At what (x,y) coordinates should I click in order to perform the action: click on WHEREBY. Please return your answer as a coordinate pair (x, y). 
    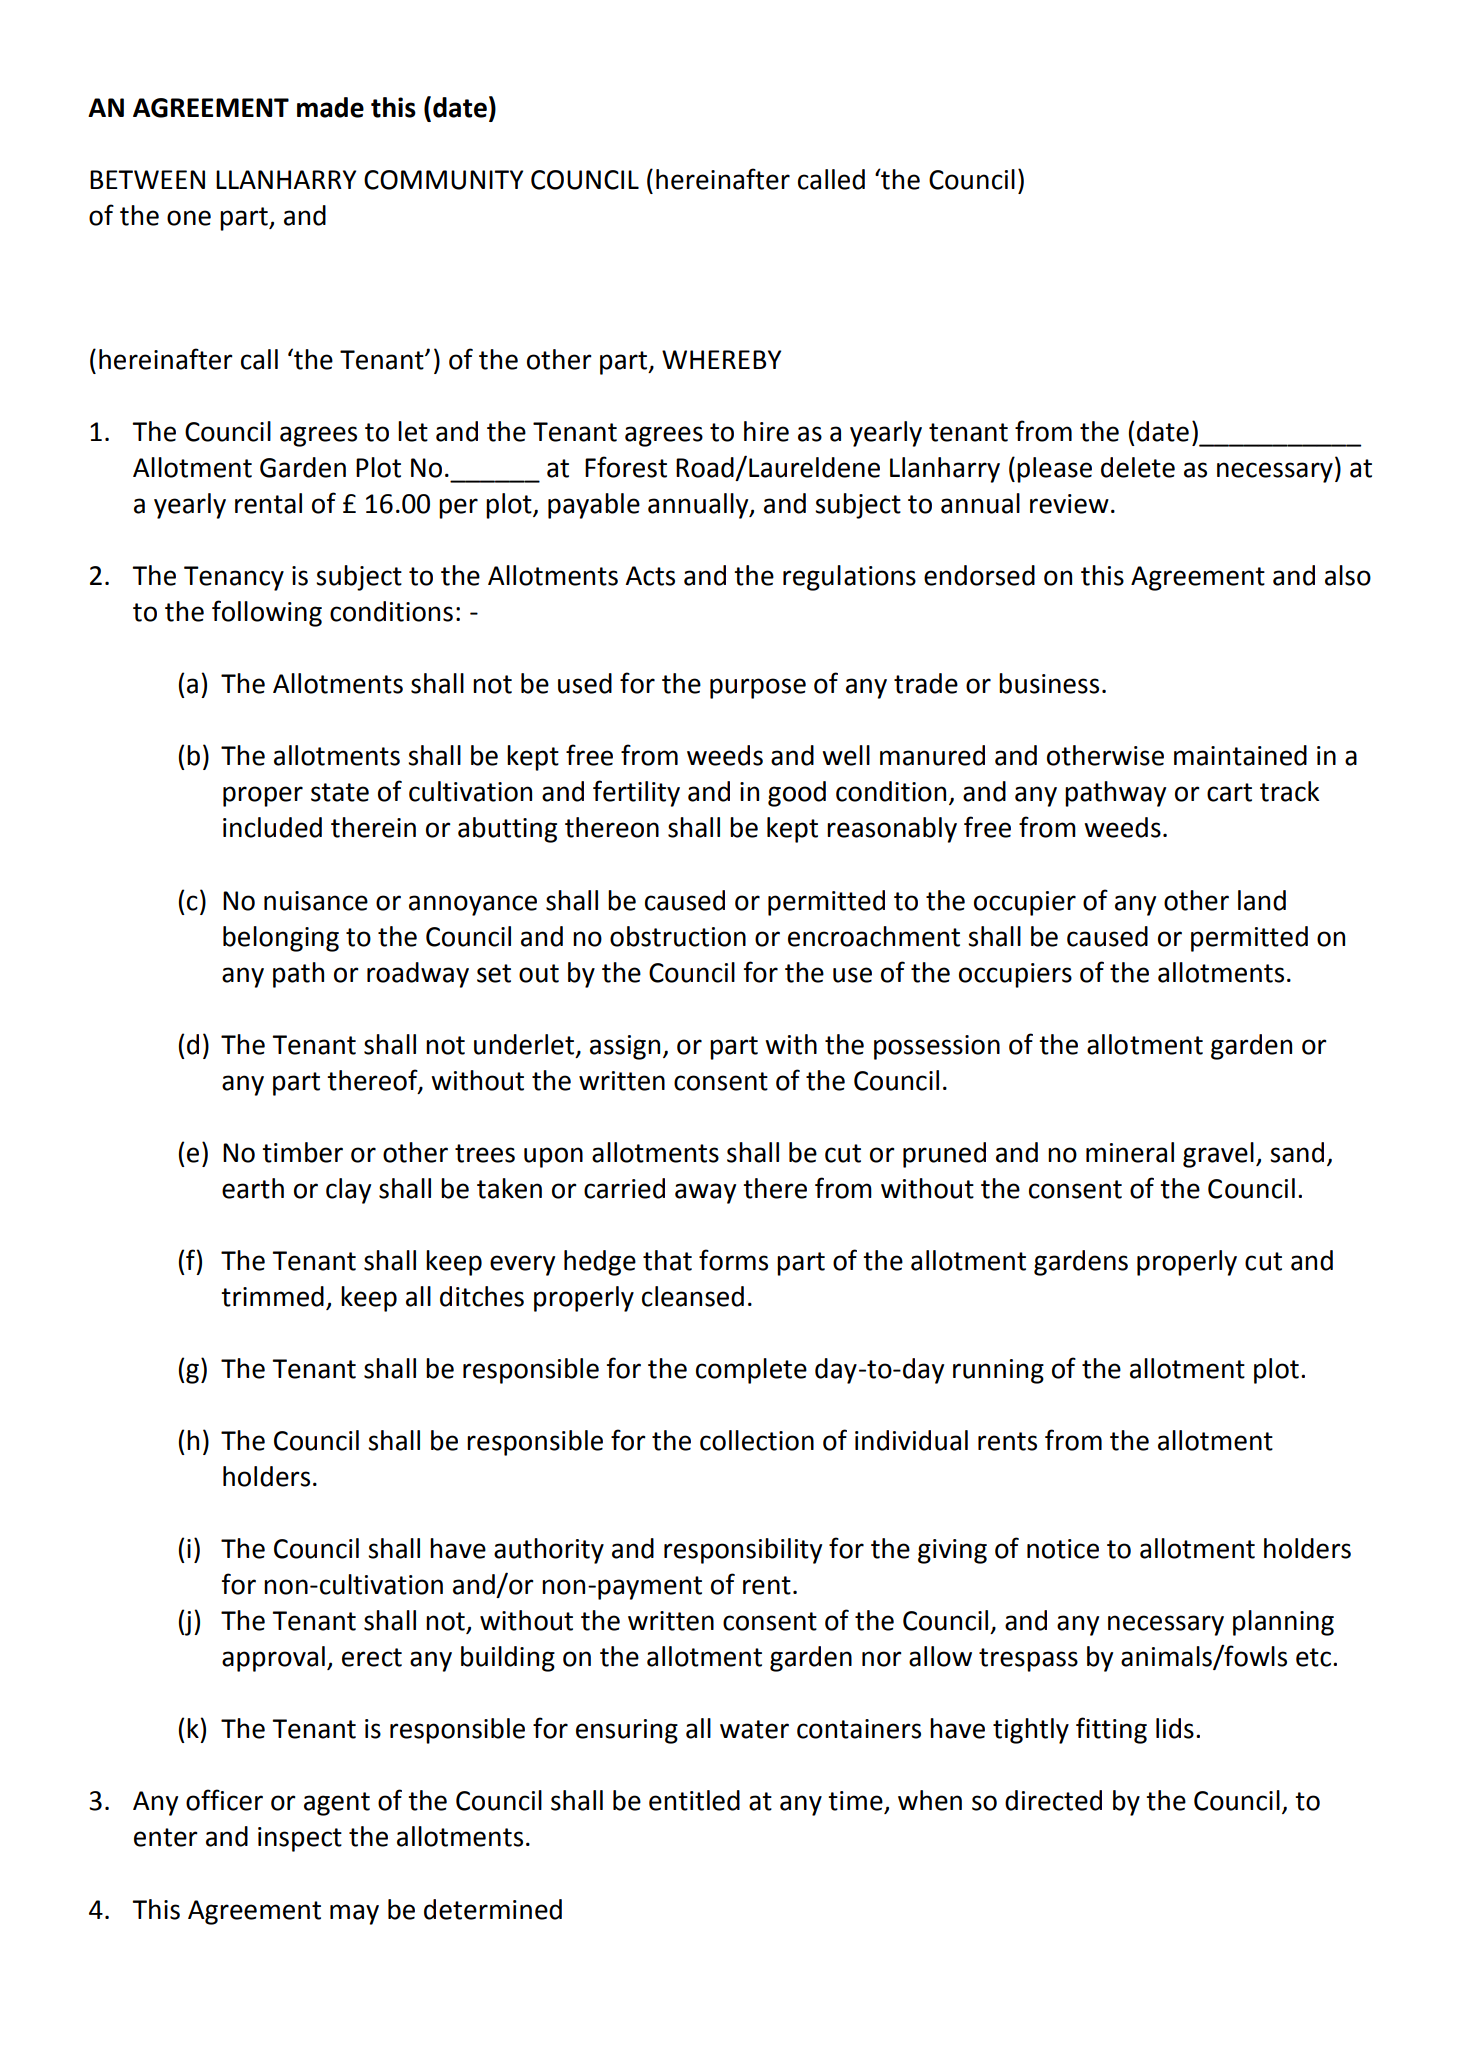
    Looking at the image, I should click on (721, 359).
